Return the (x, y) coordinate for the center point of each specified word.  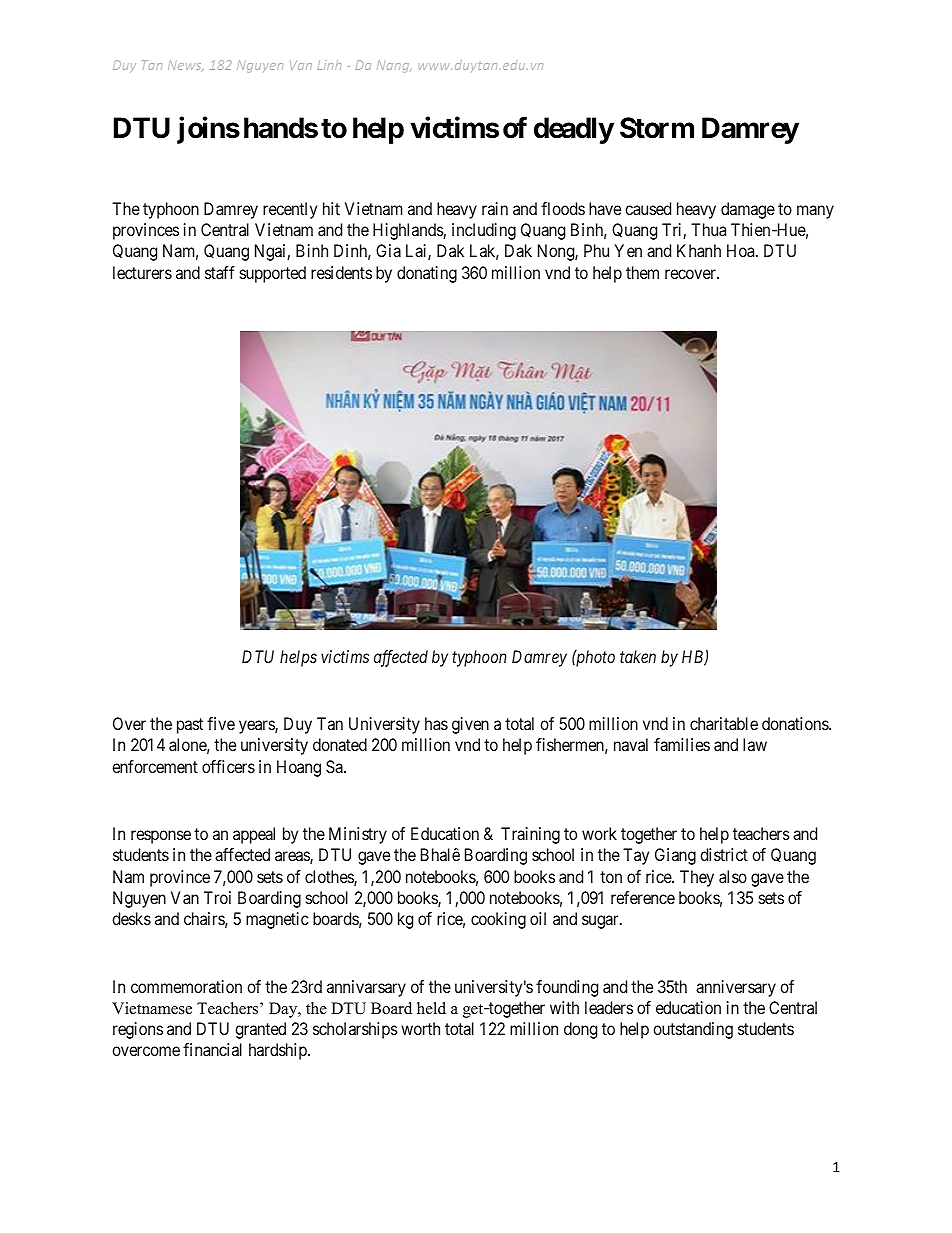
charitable (724, 723)
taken (638, 656)
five (221, 723)
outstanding (693, 1030)
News (185, 66)
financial (212, 1049)
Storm (657, 128)
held (431, 1008)
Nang (394, 66)
